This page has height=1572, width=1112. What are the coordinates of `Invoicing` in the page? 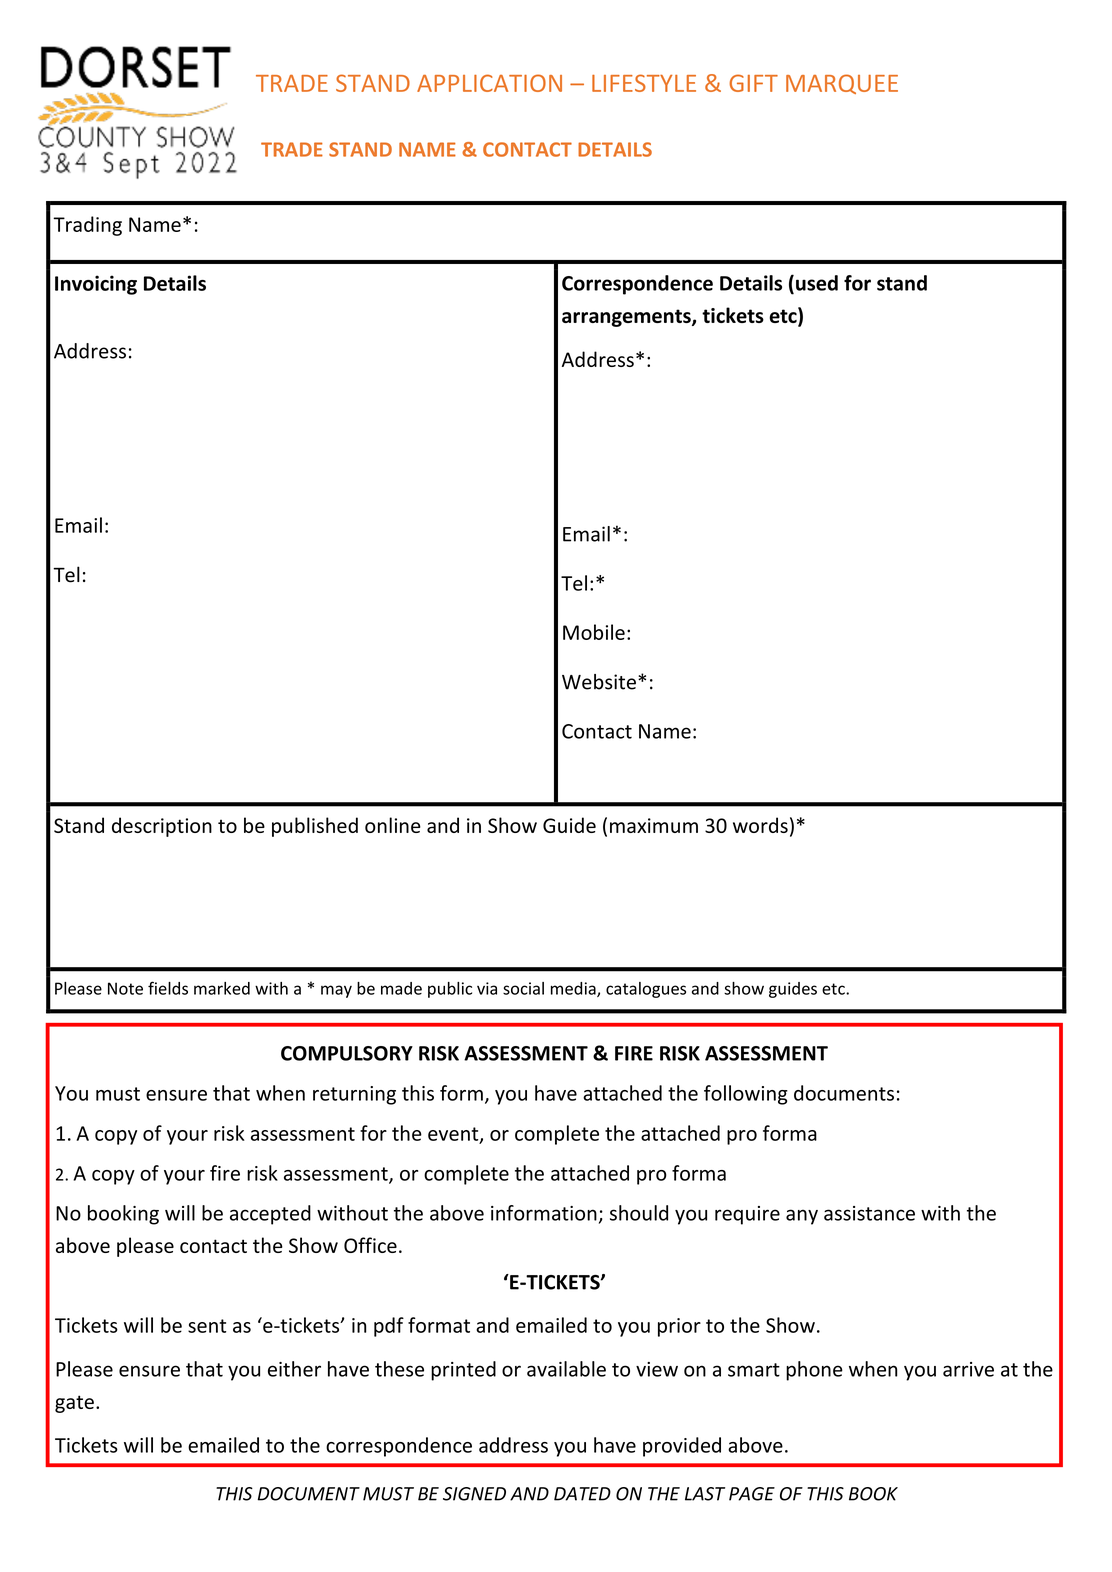 It's located at (96, 285).
